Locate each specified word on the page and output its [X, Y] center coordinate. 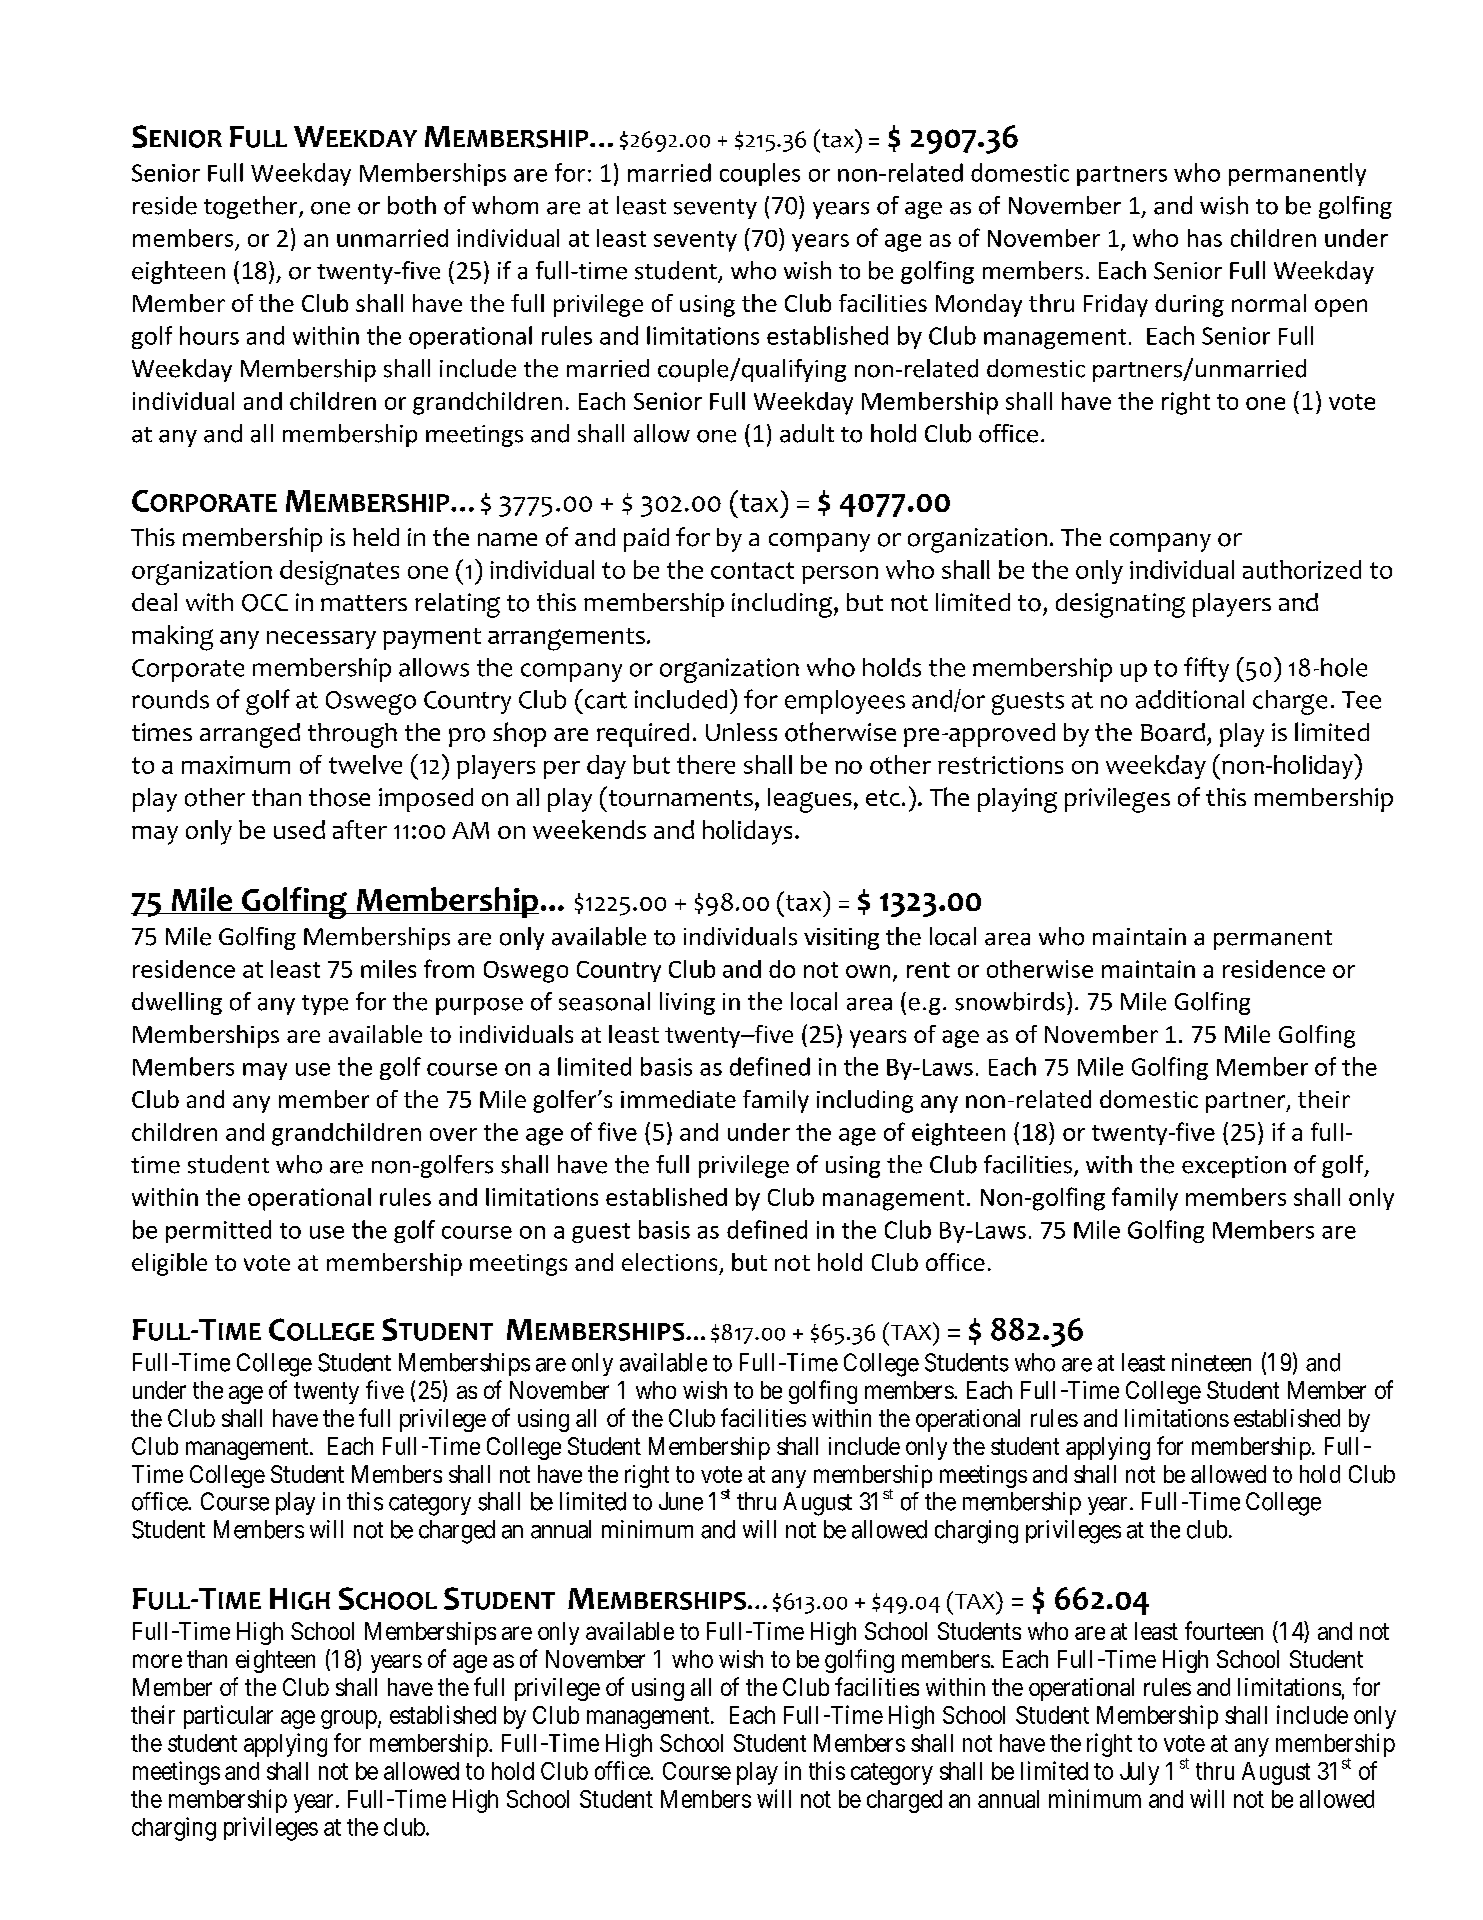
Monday [979, 305]
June [681, 1501]
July [1139, 1773]
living [687, 1003]
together [252, 207]
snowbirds [1010, 1001]
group [349, 1719]
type [325, 1005]
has [1205, 238]
